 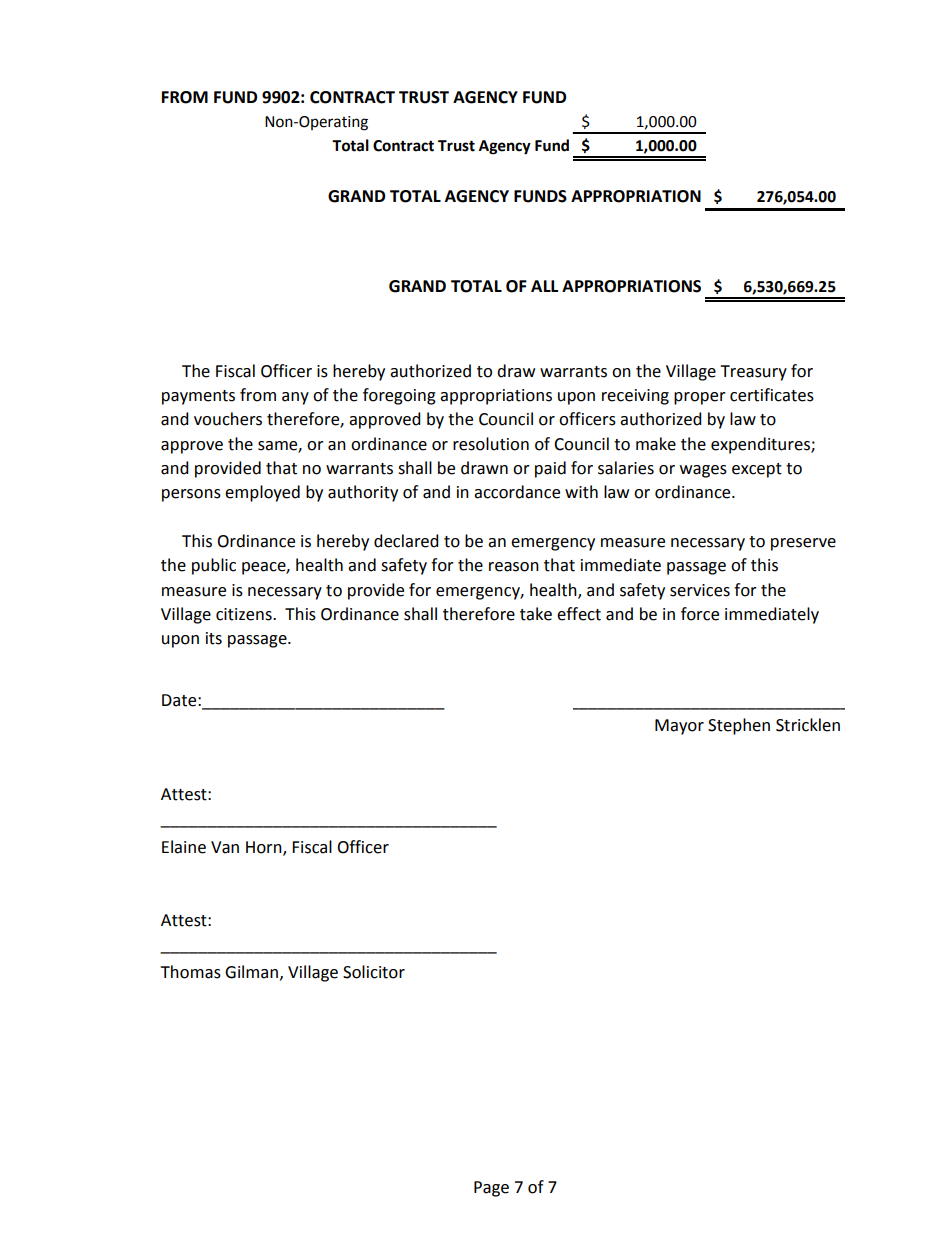 What do you see at coordinates (536, 614) in the image?
I see `take` at bounding box center [536, 614].
